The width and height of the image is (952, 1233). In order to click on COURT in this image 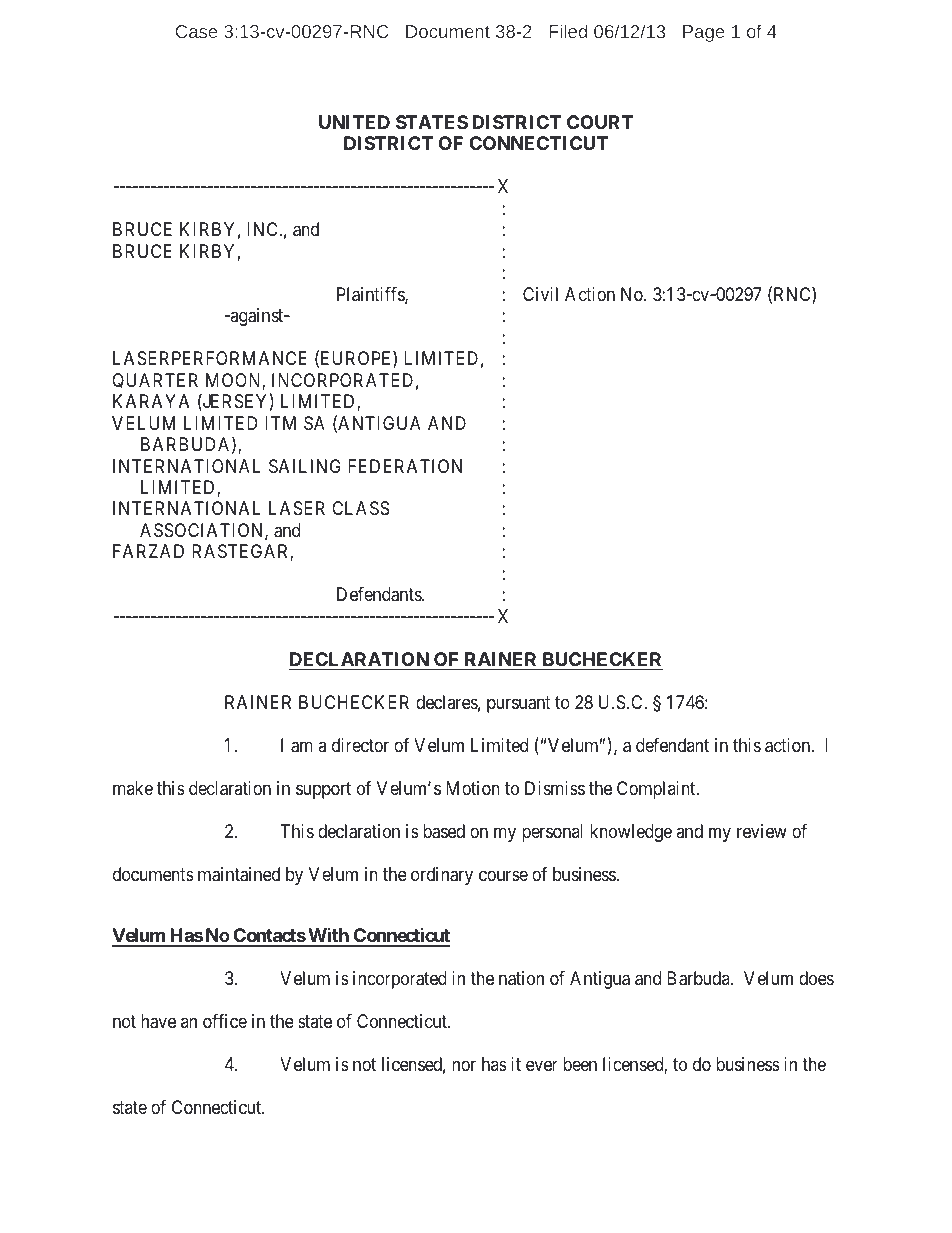, I will do `click(600, 122)`.
